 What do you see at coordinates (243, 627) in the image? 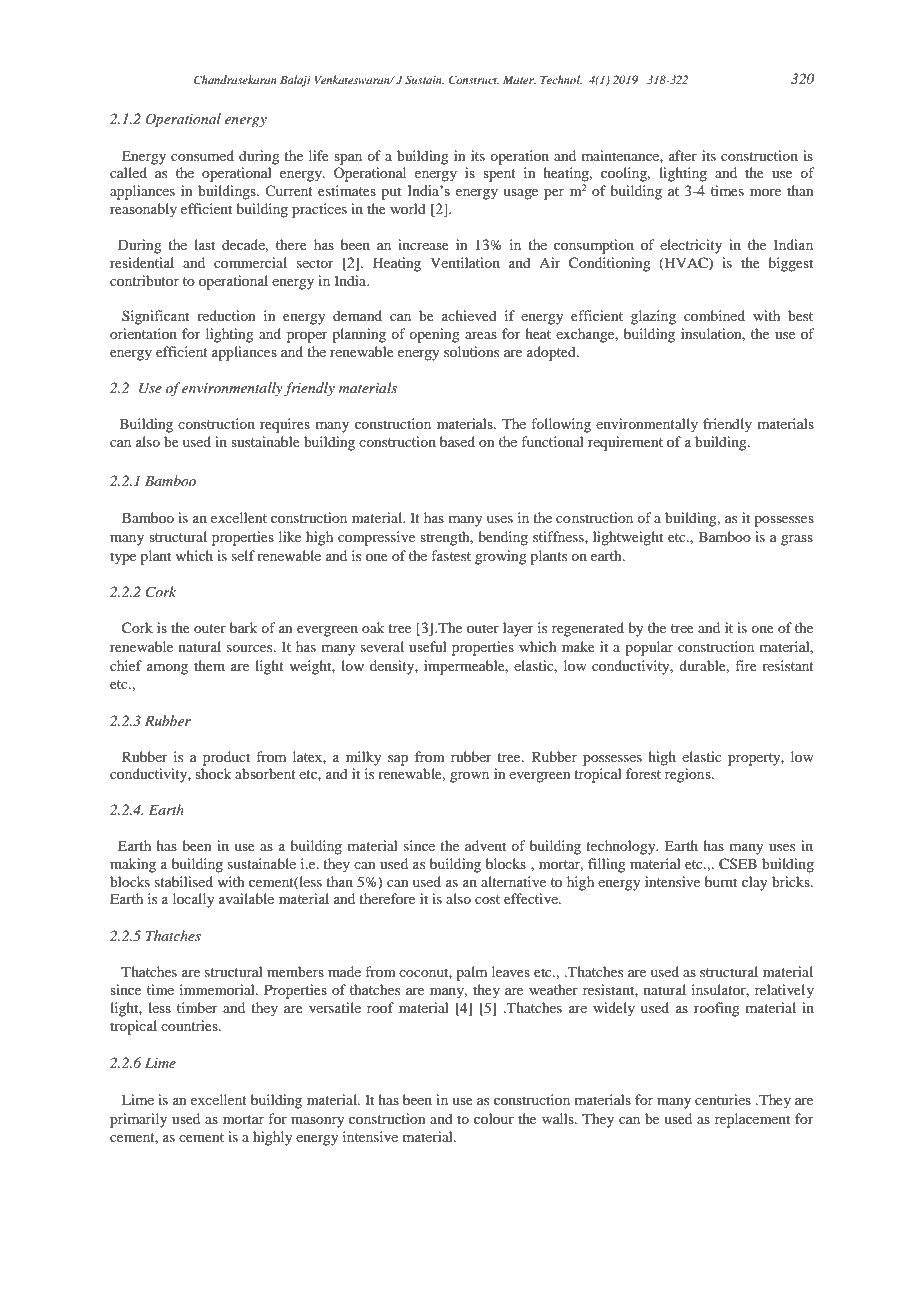
I see `bark` at bounding box center [243, 627].
